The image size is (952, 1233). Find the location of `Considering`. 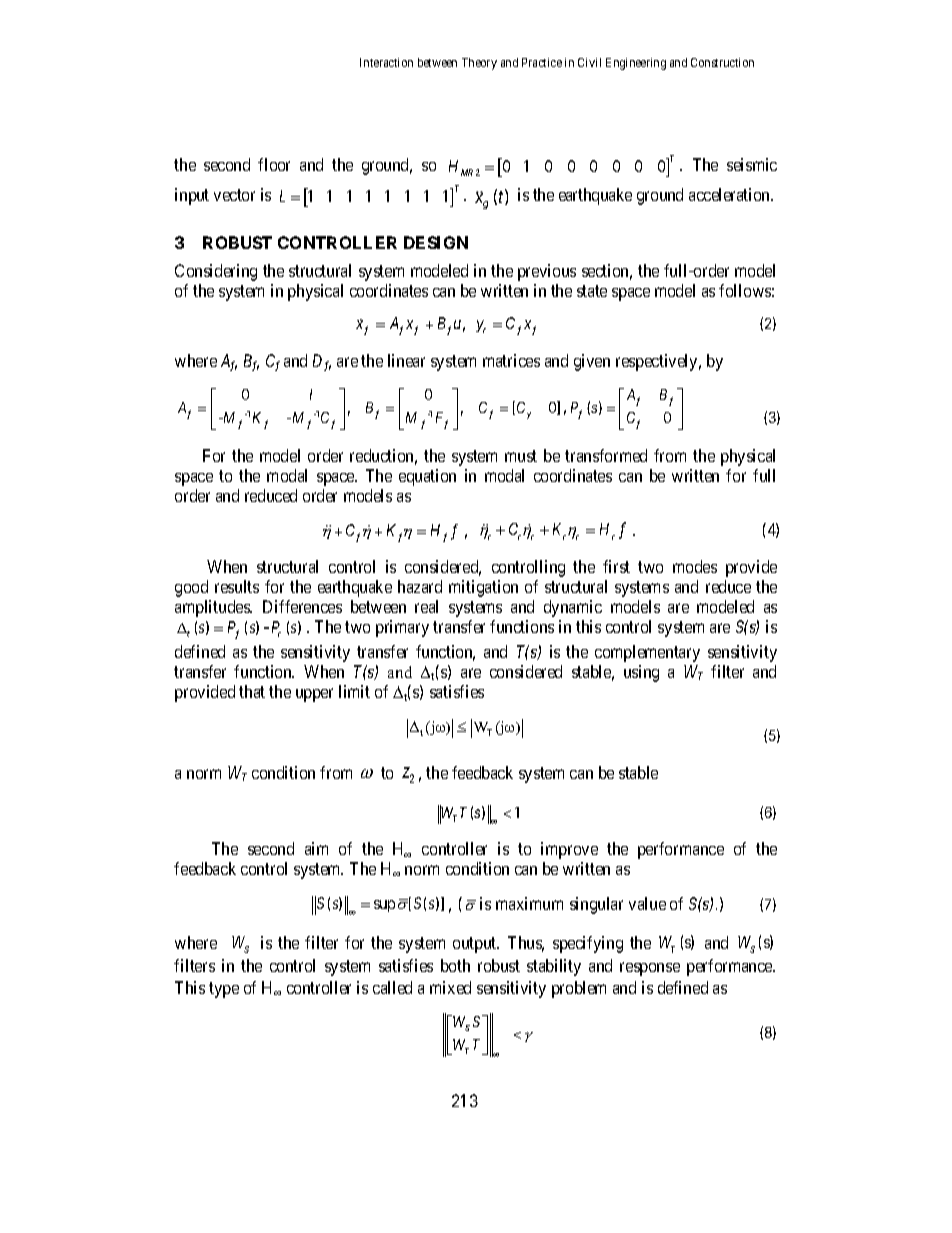

Considering is located at coordinates (216, 272).
